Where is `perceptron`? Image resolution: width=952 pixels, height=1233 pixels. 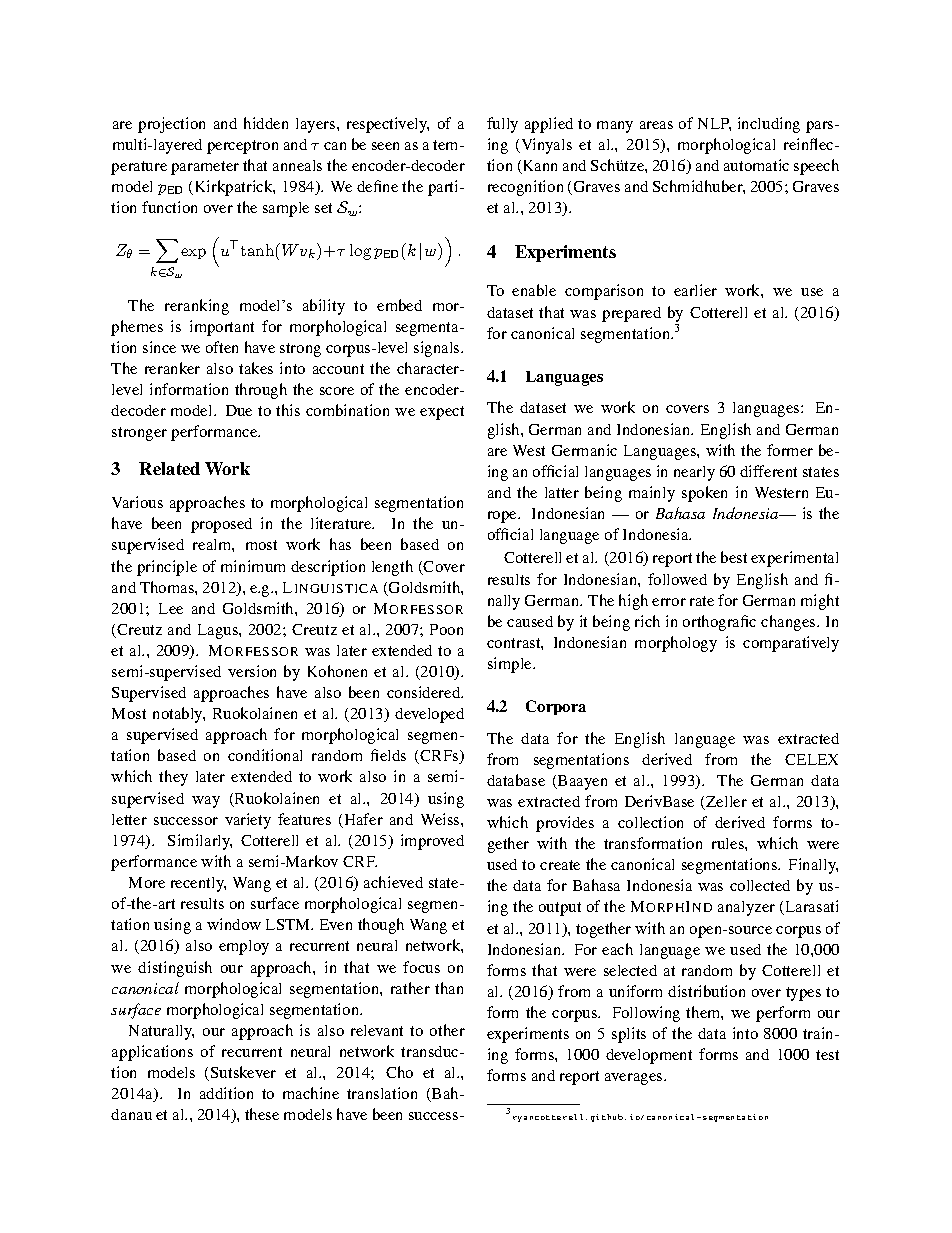 perceptron is located at coordinates (242, 147).
